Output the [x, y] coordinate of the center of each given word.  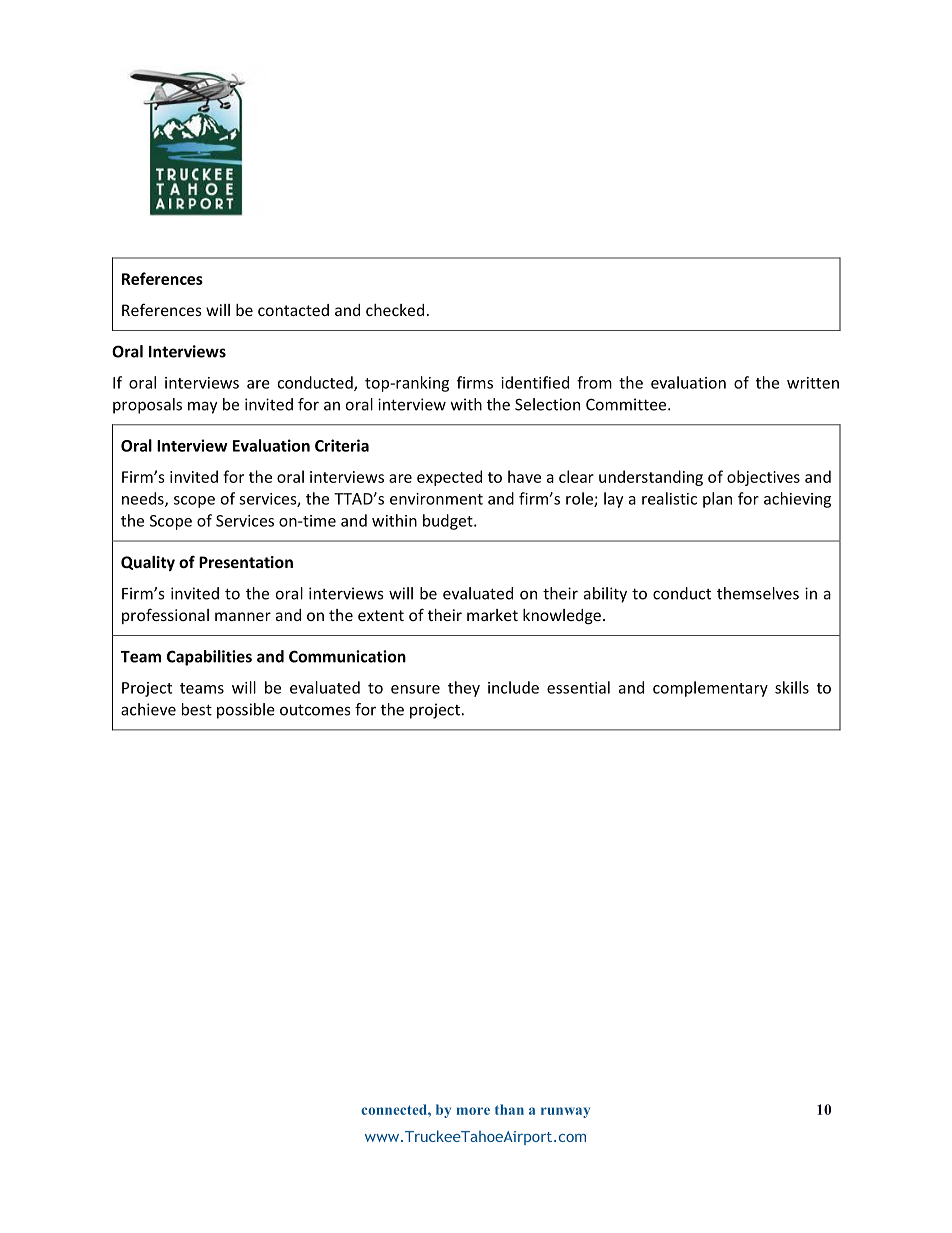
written [813, 383]
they [464, 689]
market [492, 615]
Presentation [246, 562]
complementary [710, 689]
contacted [293, 310]
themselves [758, 593]
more [473, 1111]
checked [395, 310]
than [509, 1109]
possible [246, 711]
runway [565, 1112]
